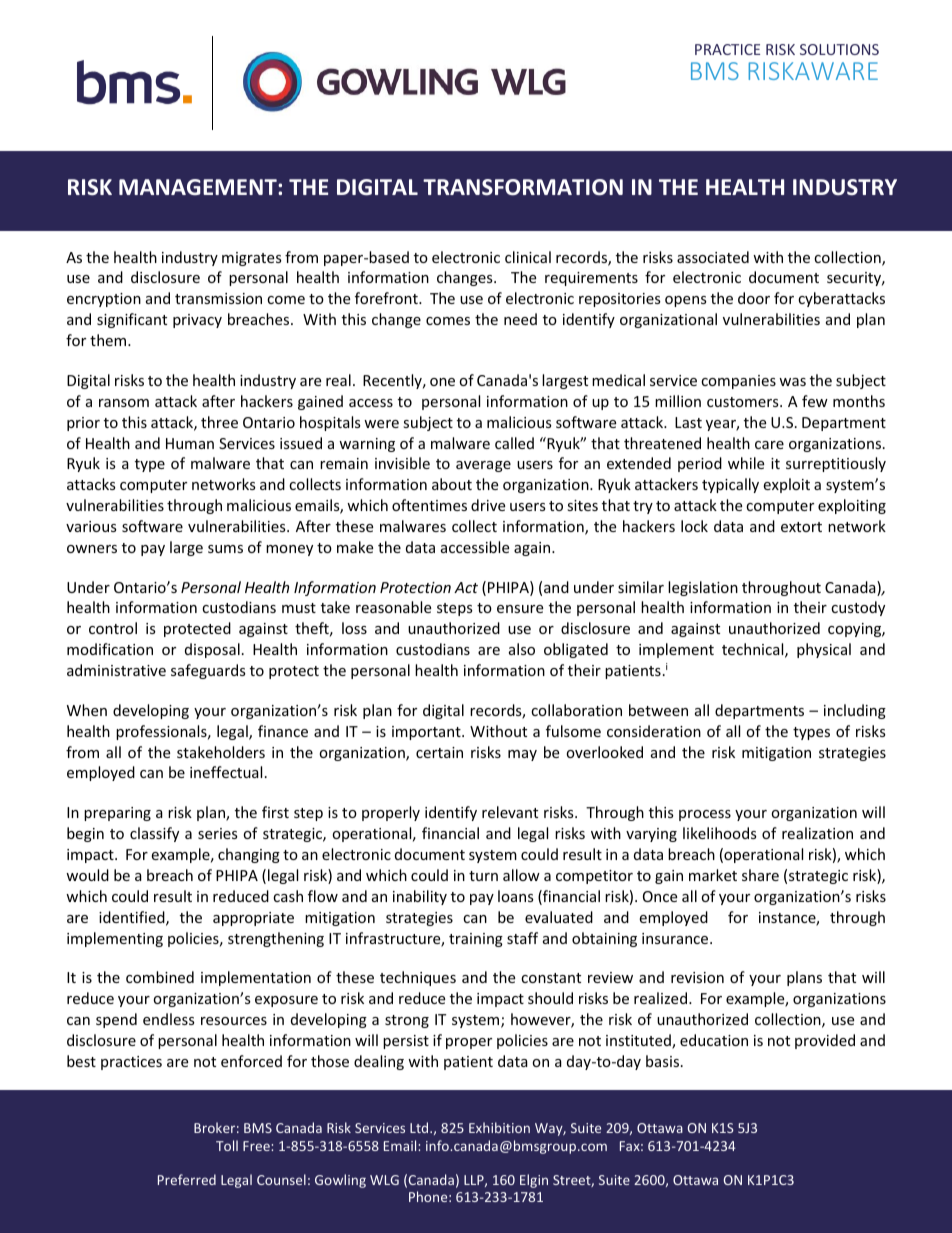  What do you see at coordinates (190, 443) in the page?
I see `Human` at bounding box center [190, 443].
